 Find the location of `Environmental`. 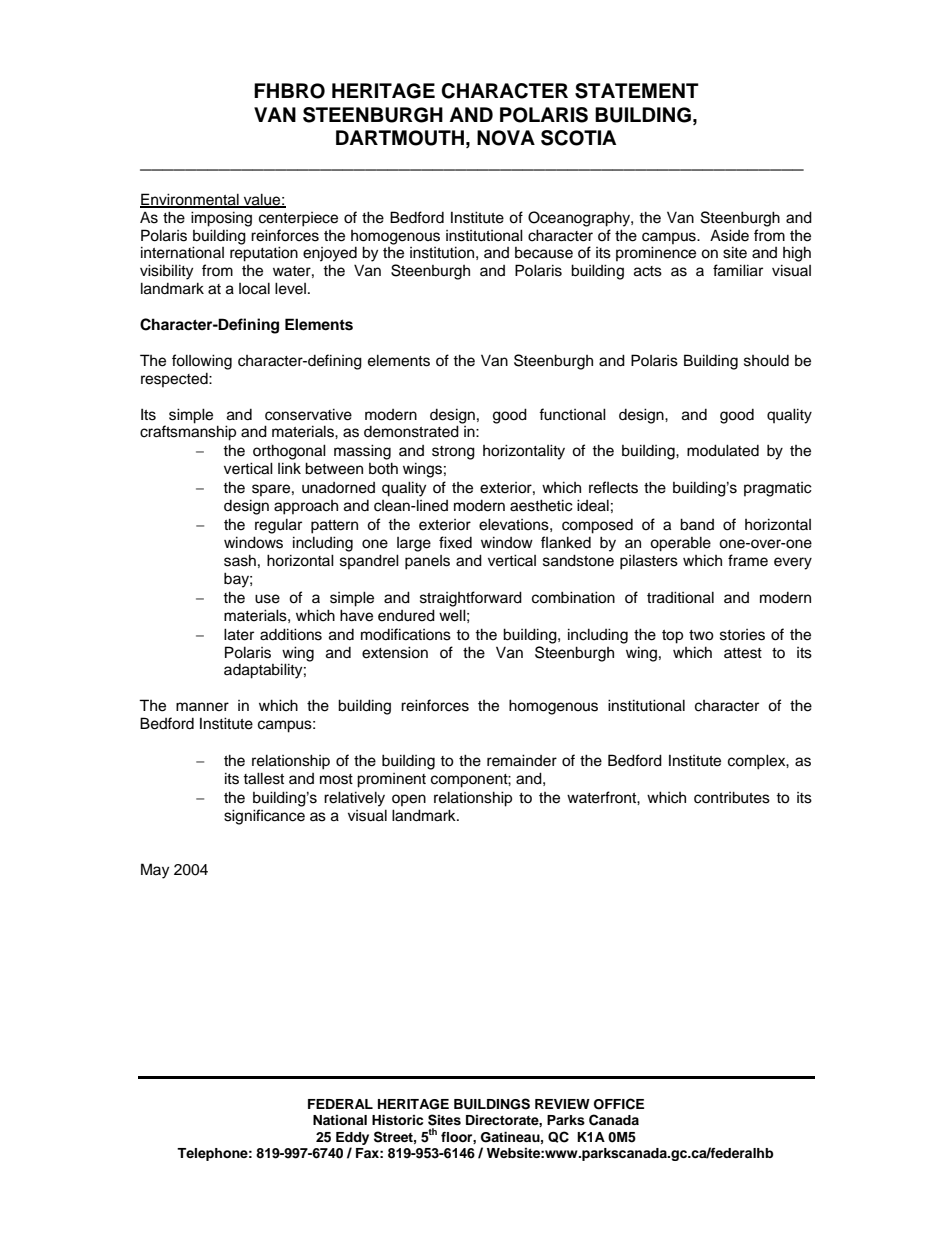

Environmental is located at coordinates (190, 200).
